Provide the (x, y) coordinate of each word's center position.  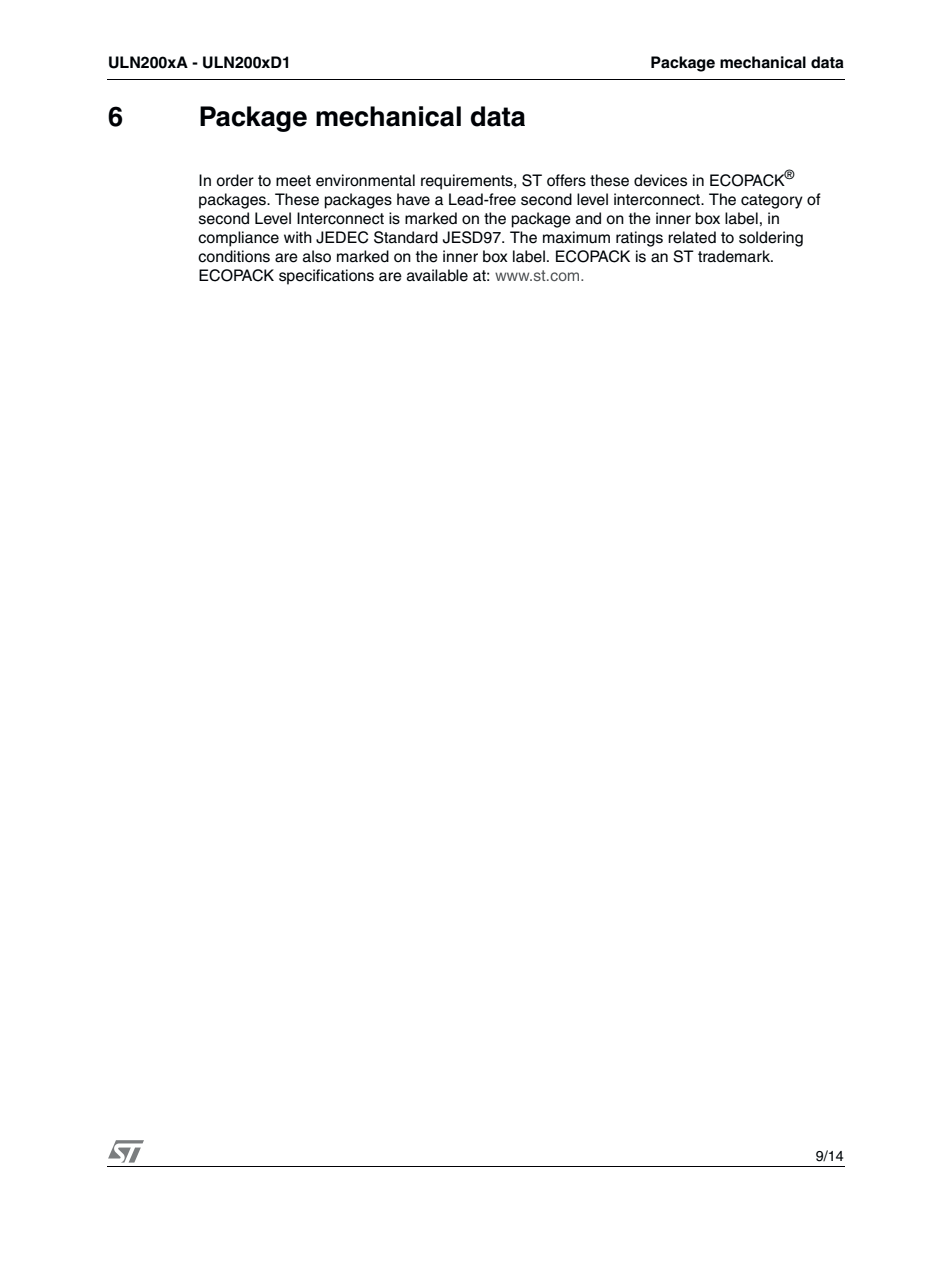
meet (293, 181)
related (692, 237)
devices (660, 180)
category (772, 201)
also (317, 256)
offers (566, 180)
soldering (771, 239)
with (298, 237)
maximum (576, 237)
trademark (735, 256)
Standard (406, 237)
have (413, 199)
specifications (326, 277)
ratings (639, 239)
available (437, 275)
